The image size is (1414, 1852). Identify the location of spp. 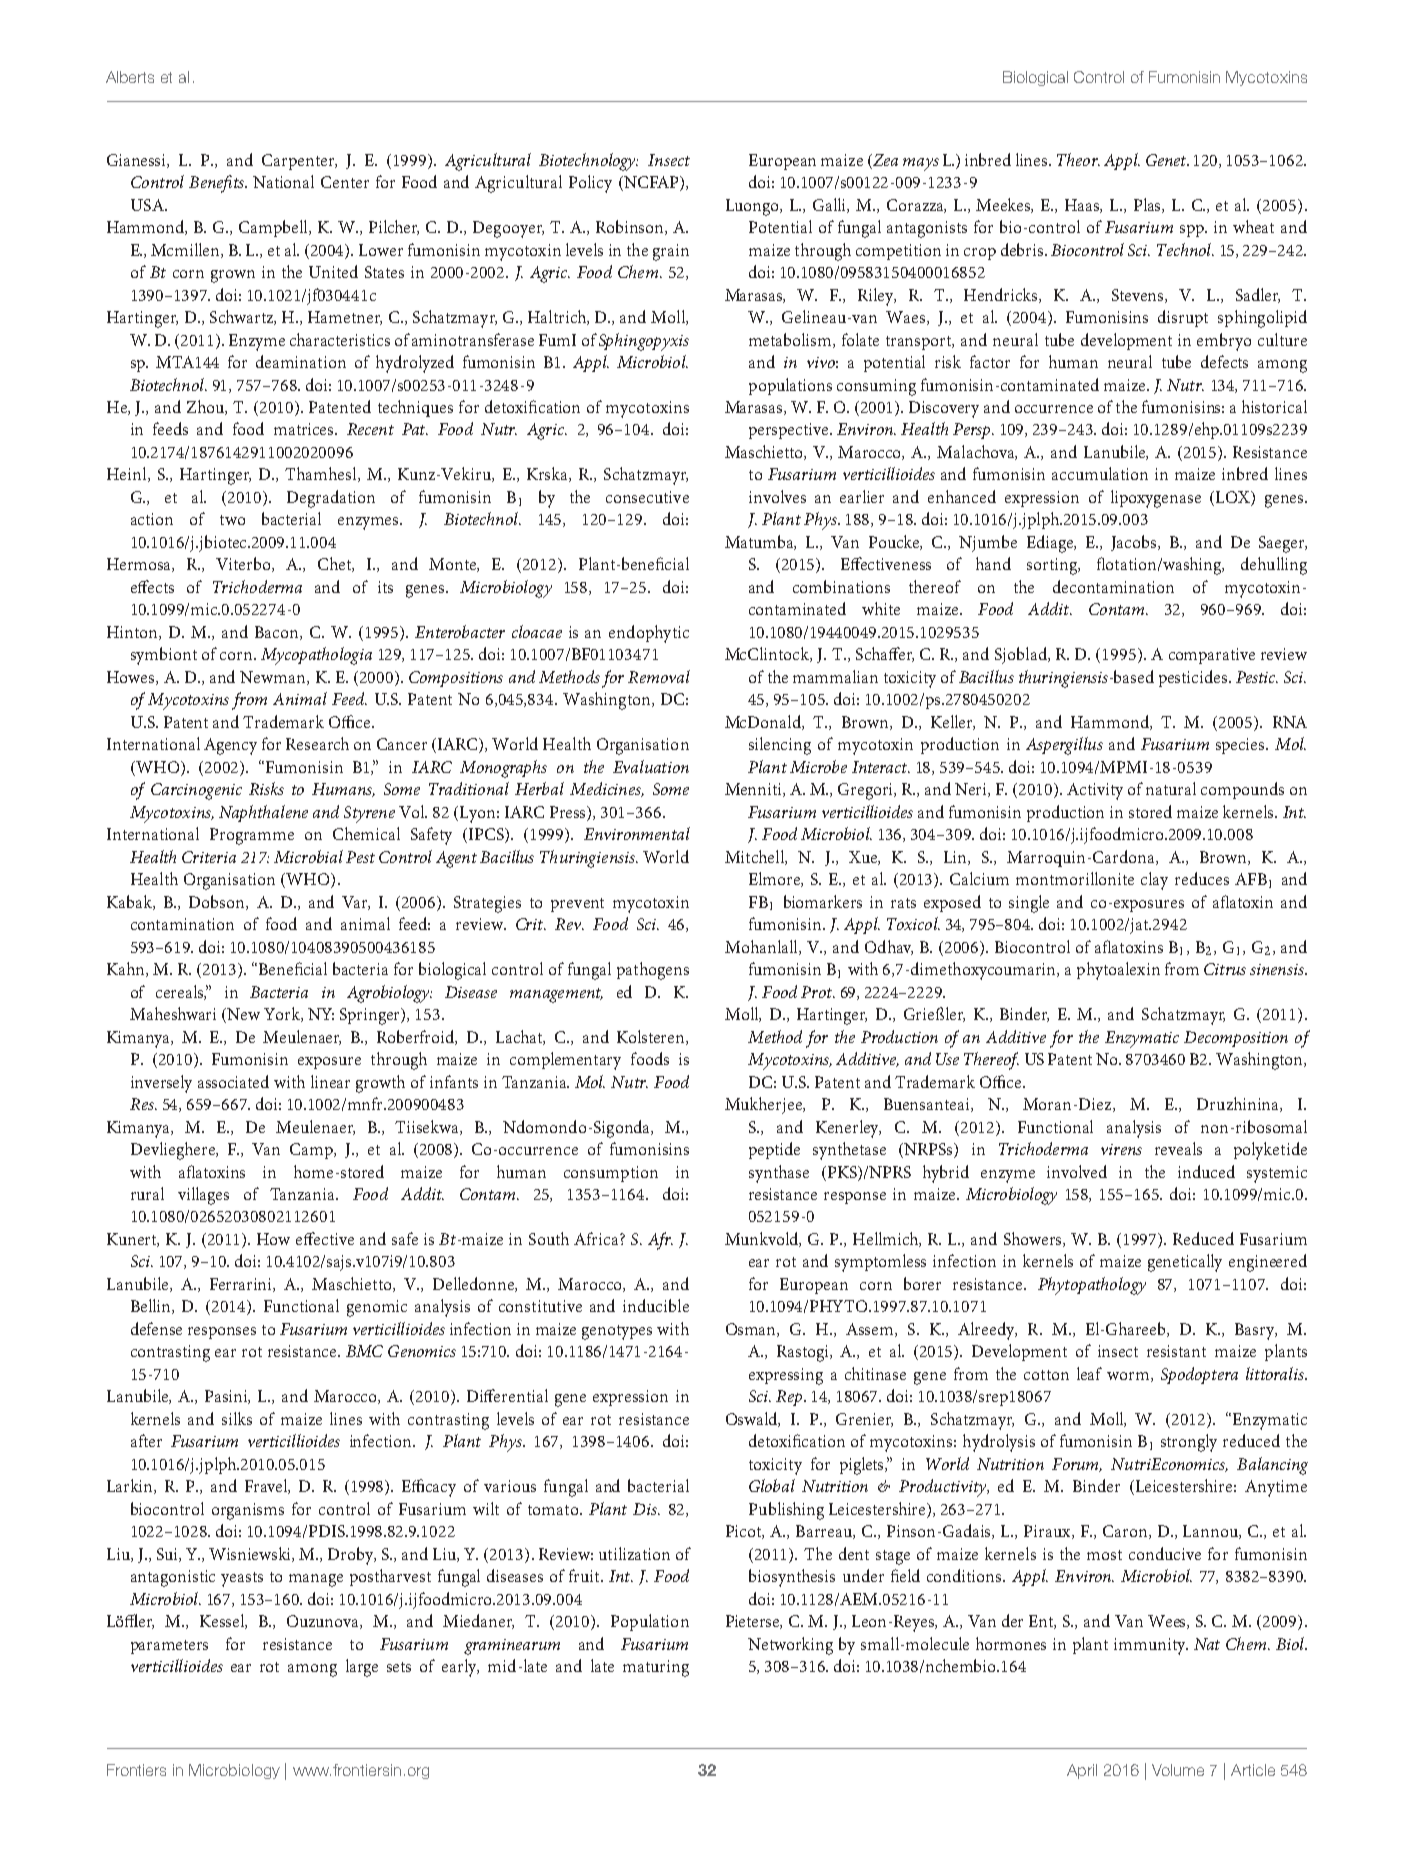
(1193, 231).
